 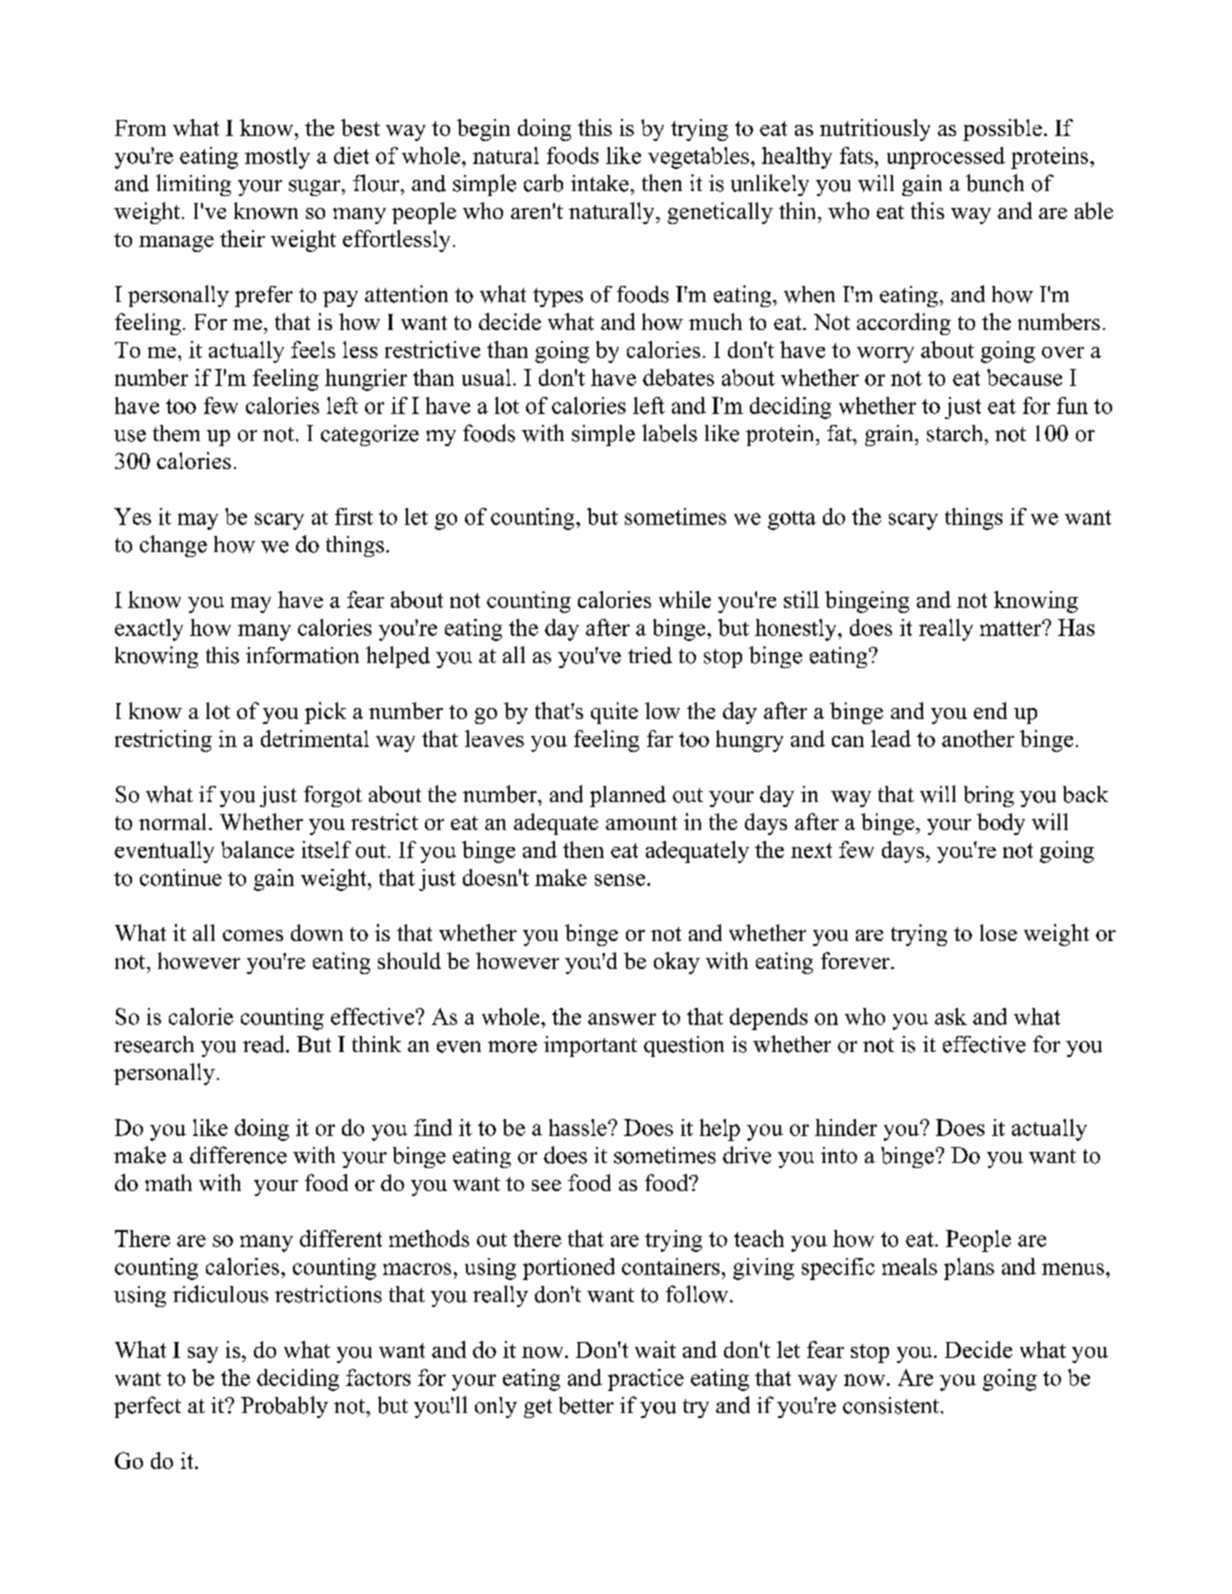 What do you see at coordinates (600, 183) in the screenshot?
I see `intake` at bounding box center [600, 183].
